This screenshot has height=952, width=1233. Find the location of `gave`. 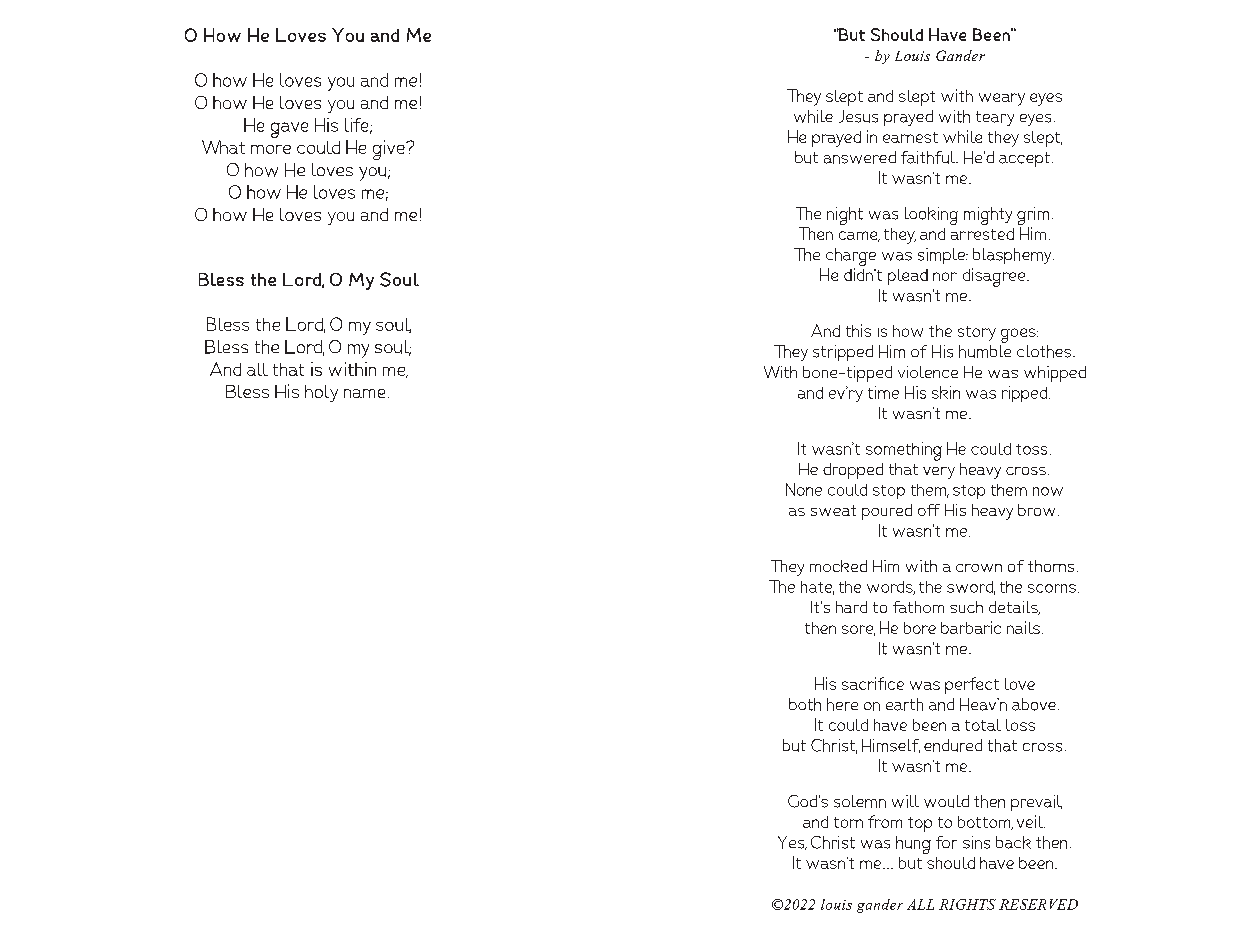

gave is located at coordinates (289, 130).
